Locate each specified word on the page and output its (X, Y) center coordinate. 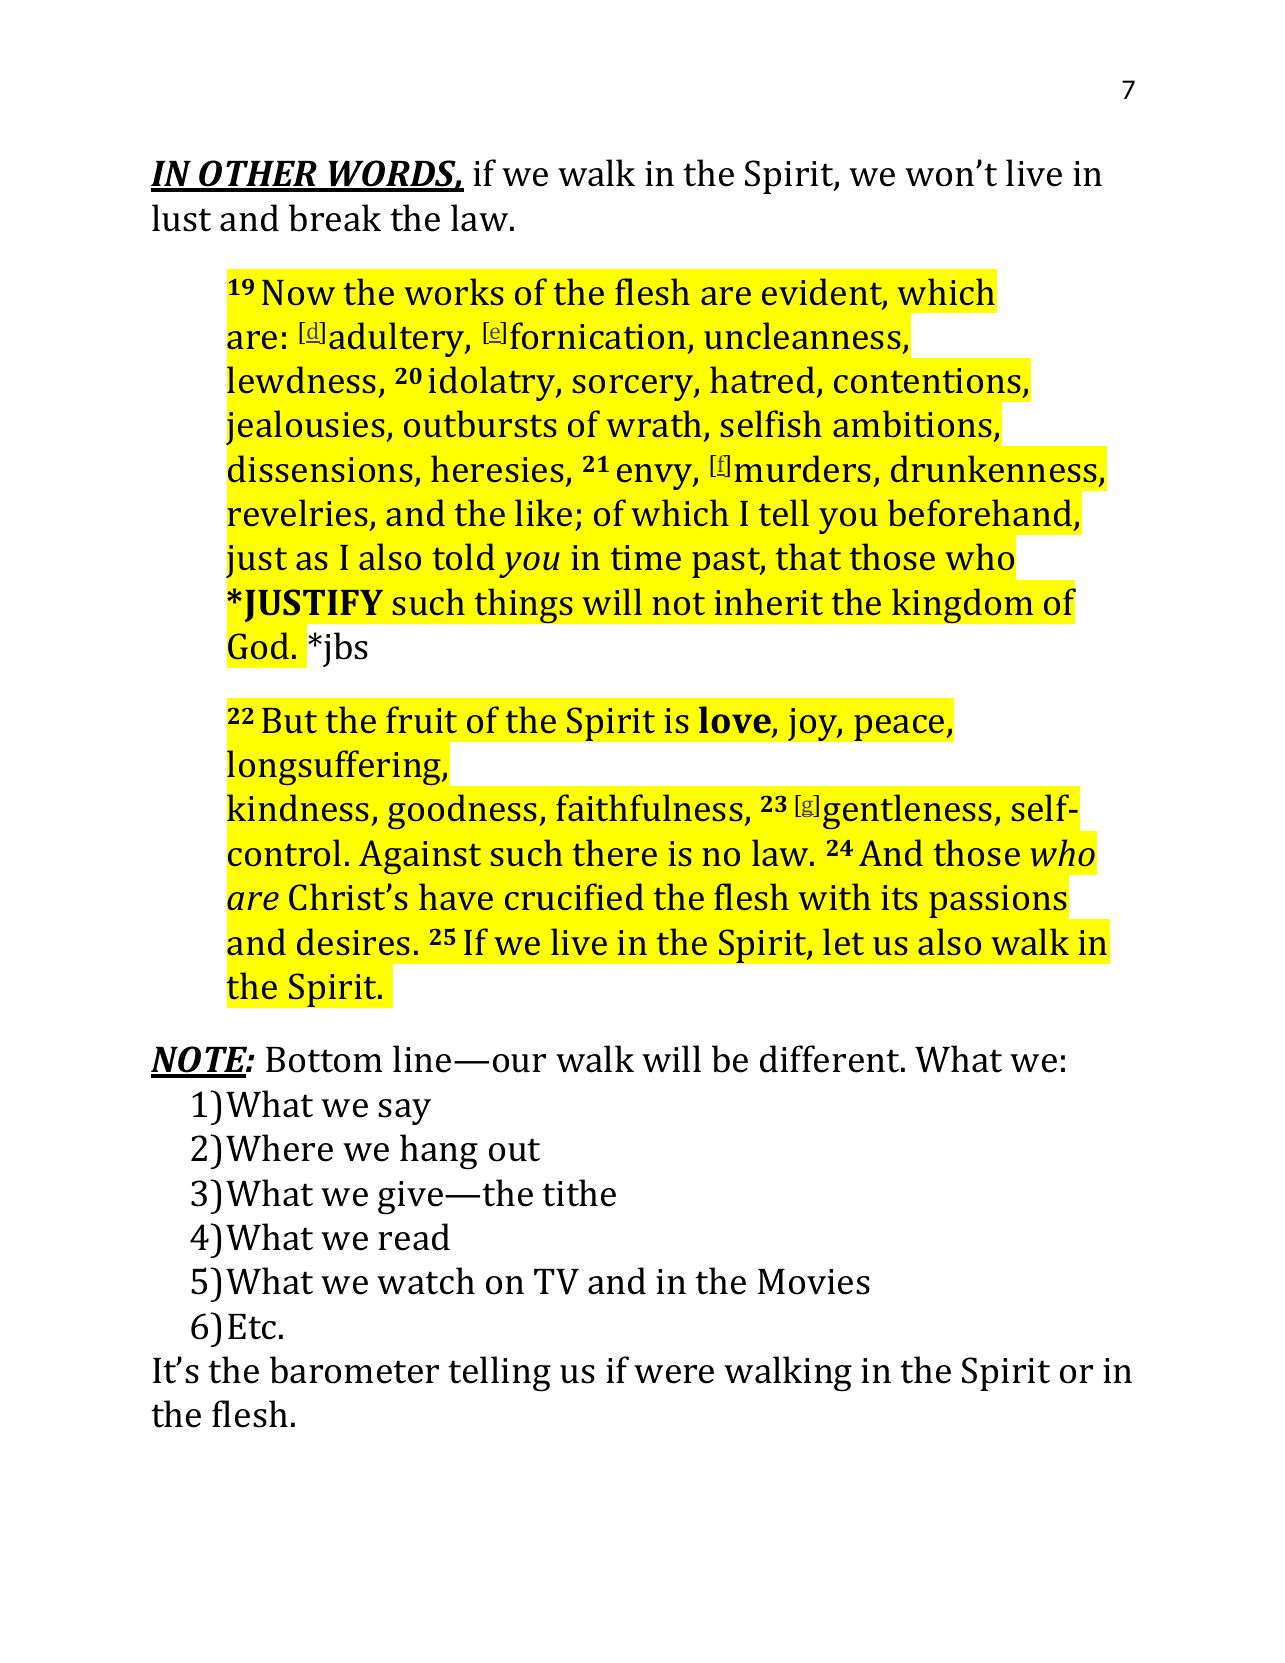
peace (900, 728)
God (258, 645)
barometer (354, 1370)
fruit (421, 719)
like (543, 512)
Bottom (324, 1060)
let (843, 941)
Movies (814, 1282)
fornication (599, 337)
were (674, 1374)
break (335, 218)
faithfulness (649, 807)
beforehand (980, 512)
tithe (579, 1193)
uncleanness (802, 335)
